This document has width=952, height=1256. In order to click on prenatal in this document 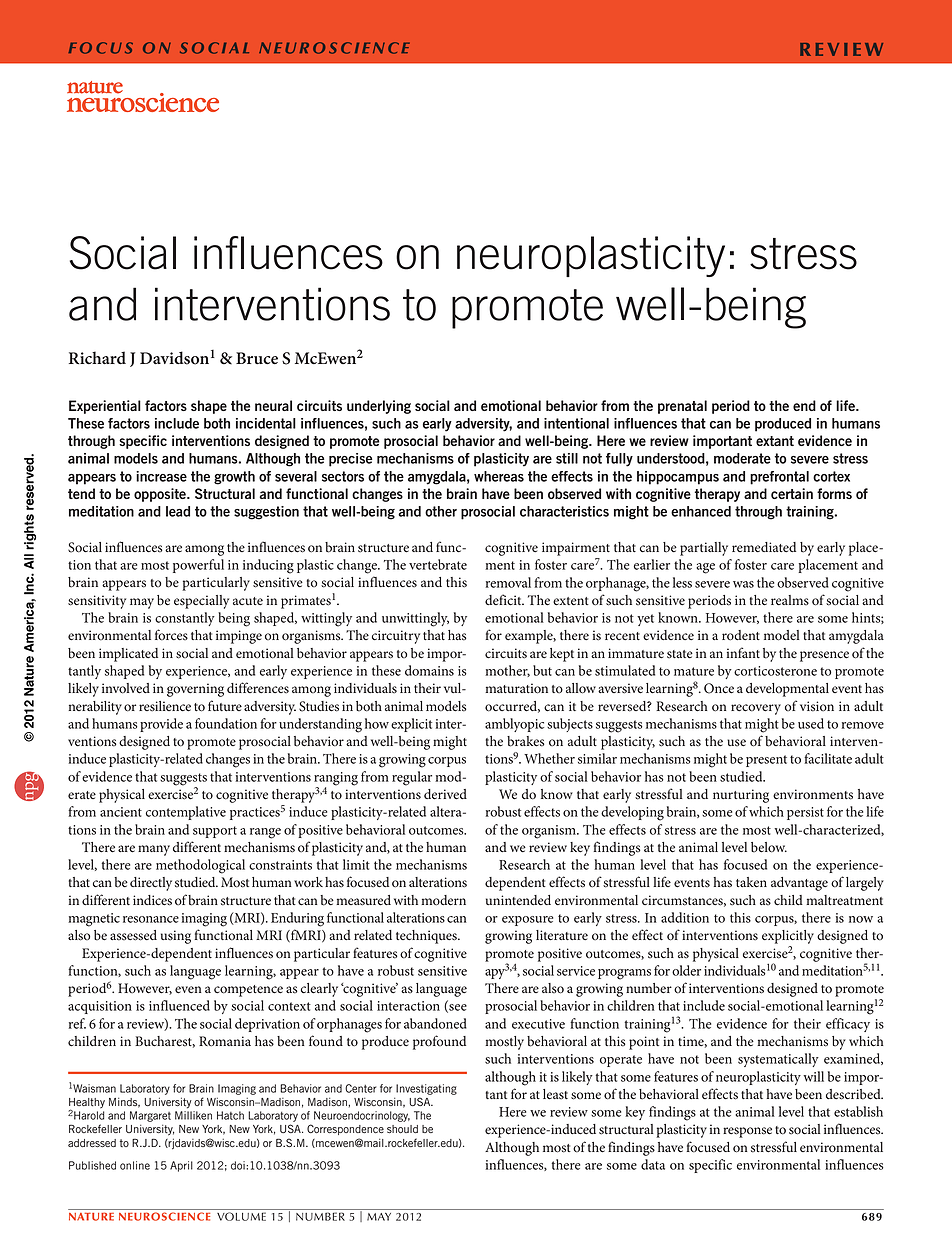, I will do `click(682, 407)`.
